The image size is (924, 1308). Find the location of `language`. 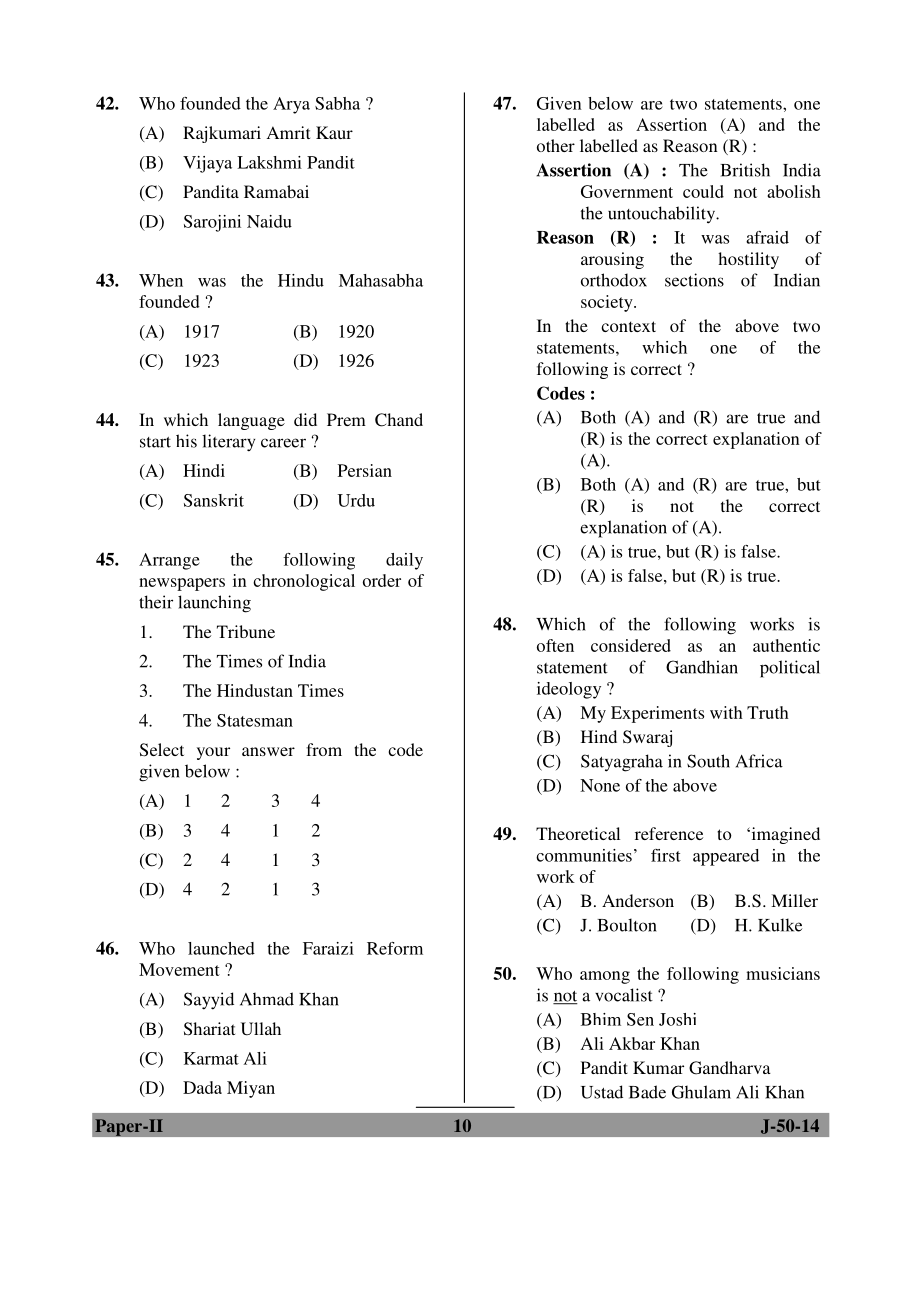

language is located at coordinates (251, 421).
